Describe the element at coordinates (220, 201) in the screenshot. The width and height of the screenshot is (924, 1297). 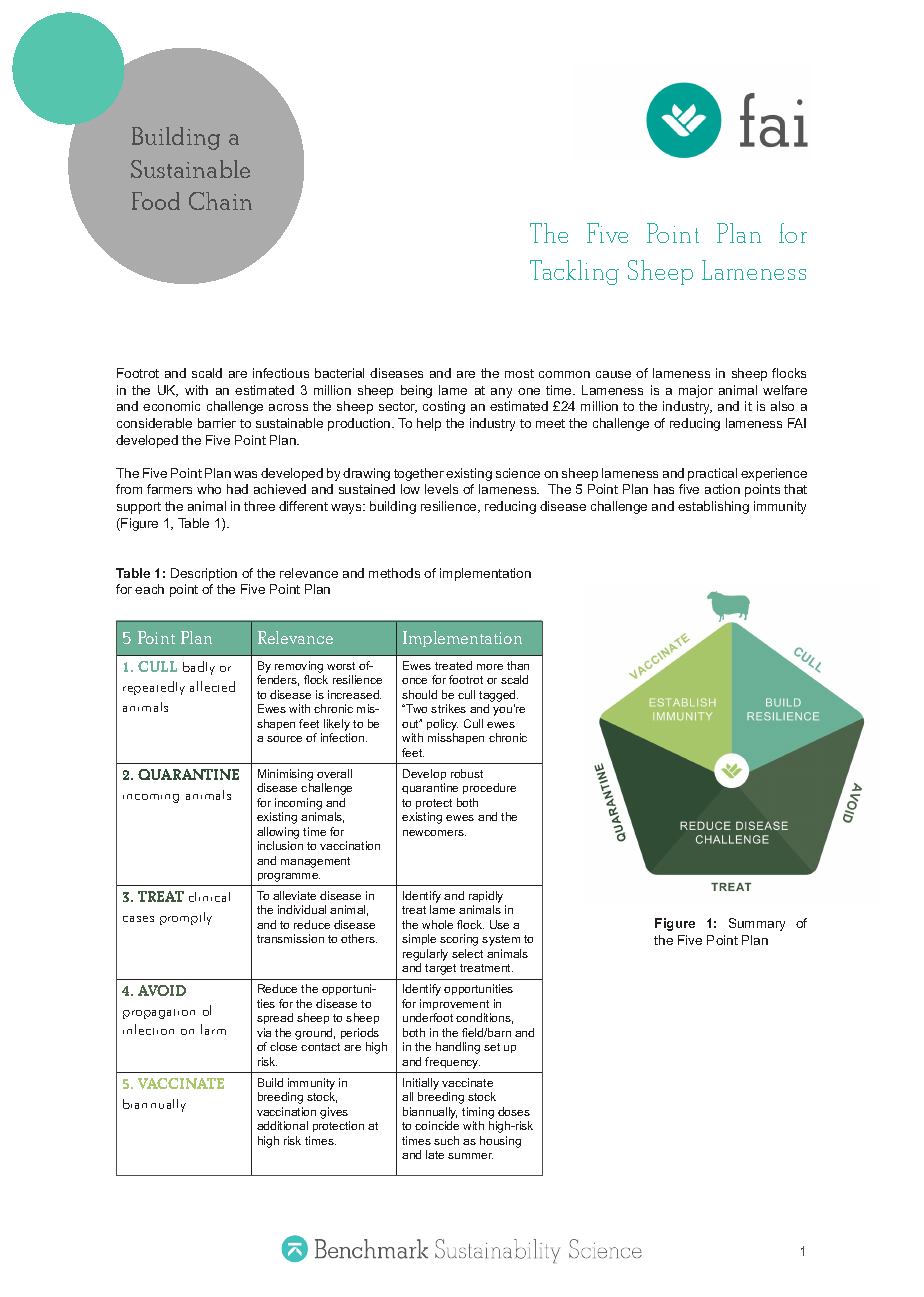
I see `Chain` at that location.
